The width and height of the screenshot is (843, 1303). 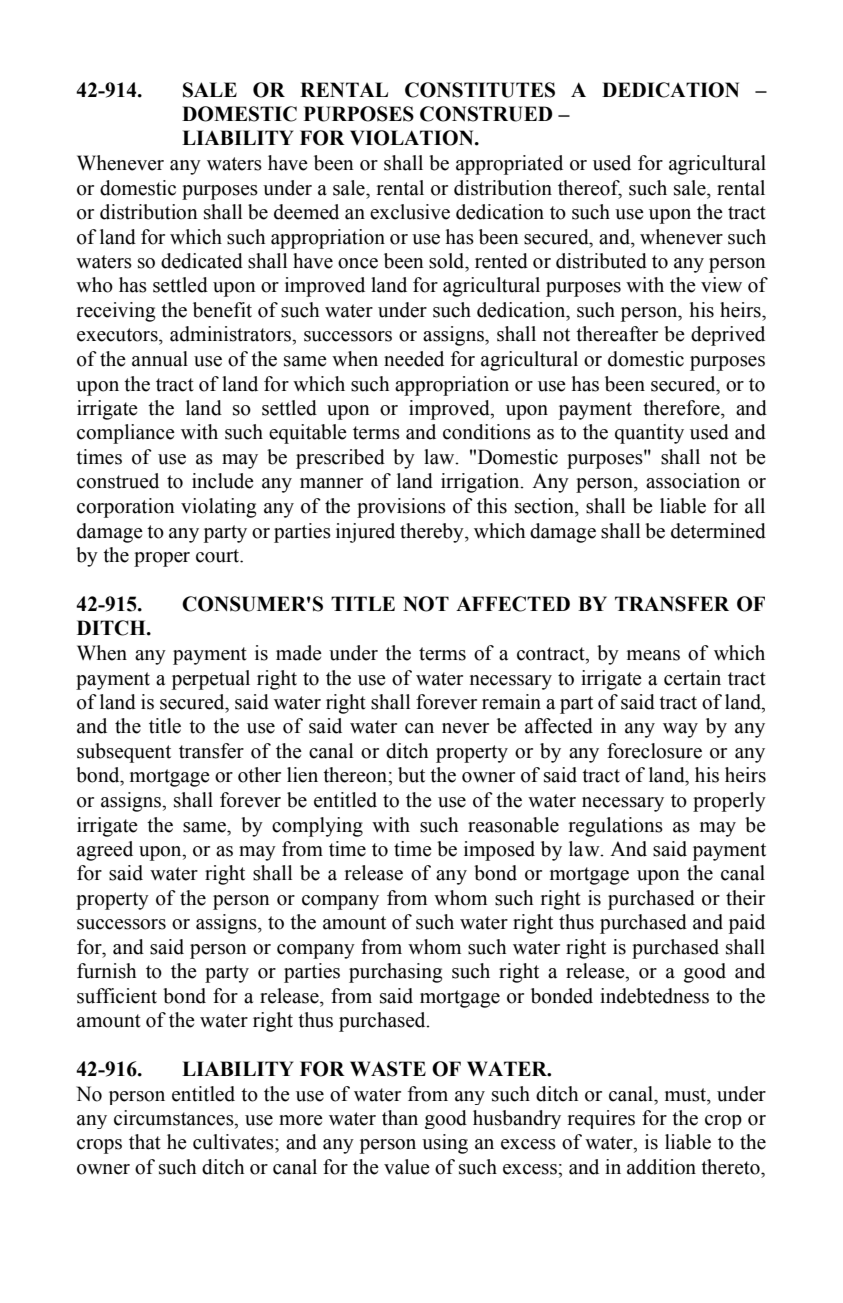 What do you see at coordinates (654, 751) in the screenshot?
I see `foreclosure` at bounding box center [654, 751].
